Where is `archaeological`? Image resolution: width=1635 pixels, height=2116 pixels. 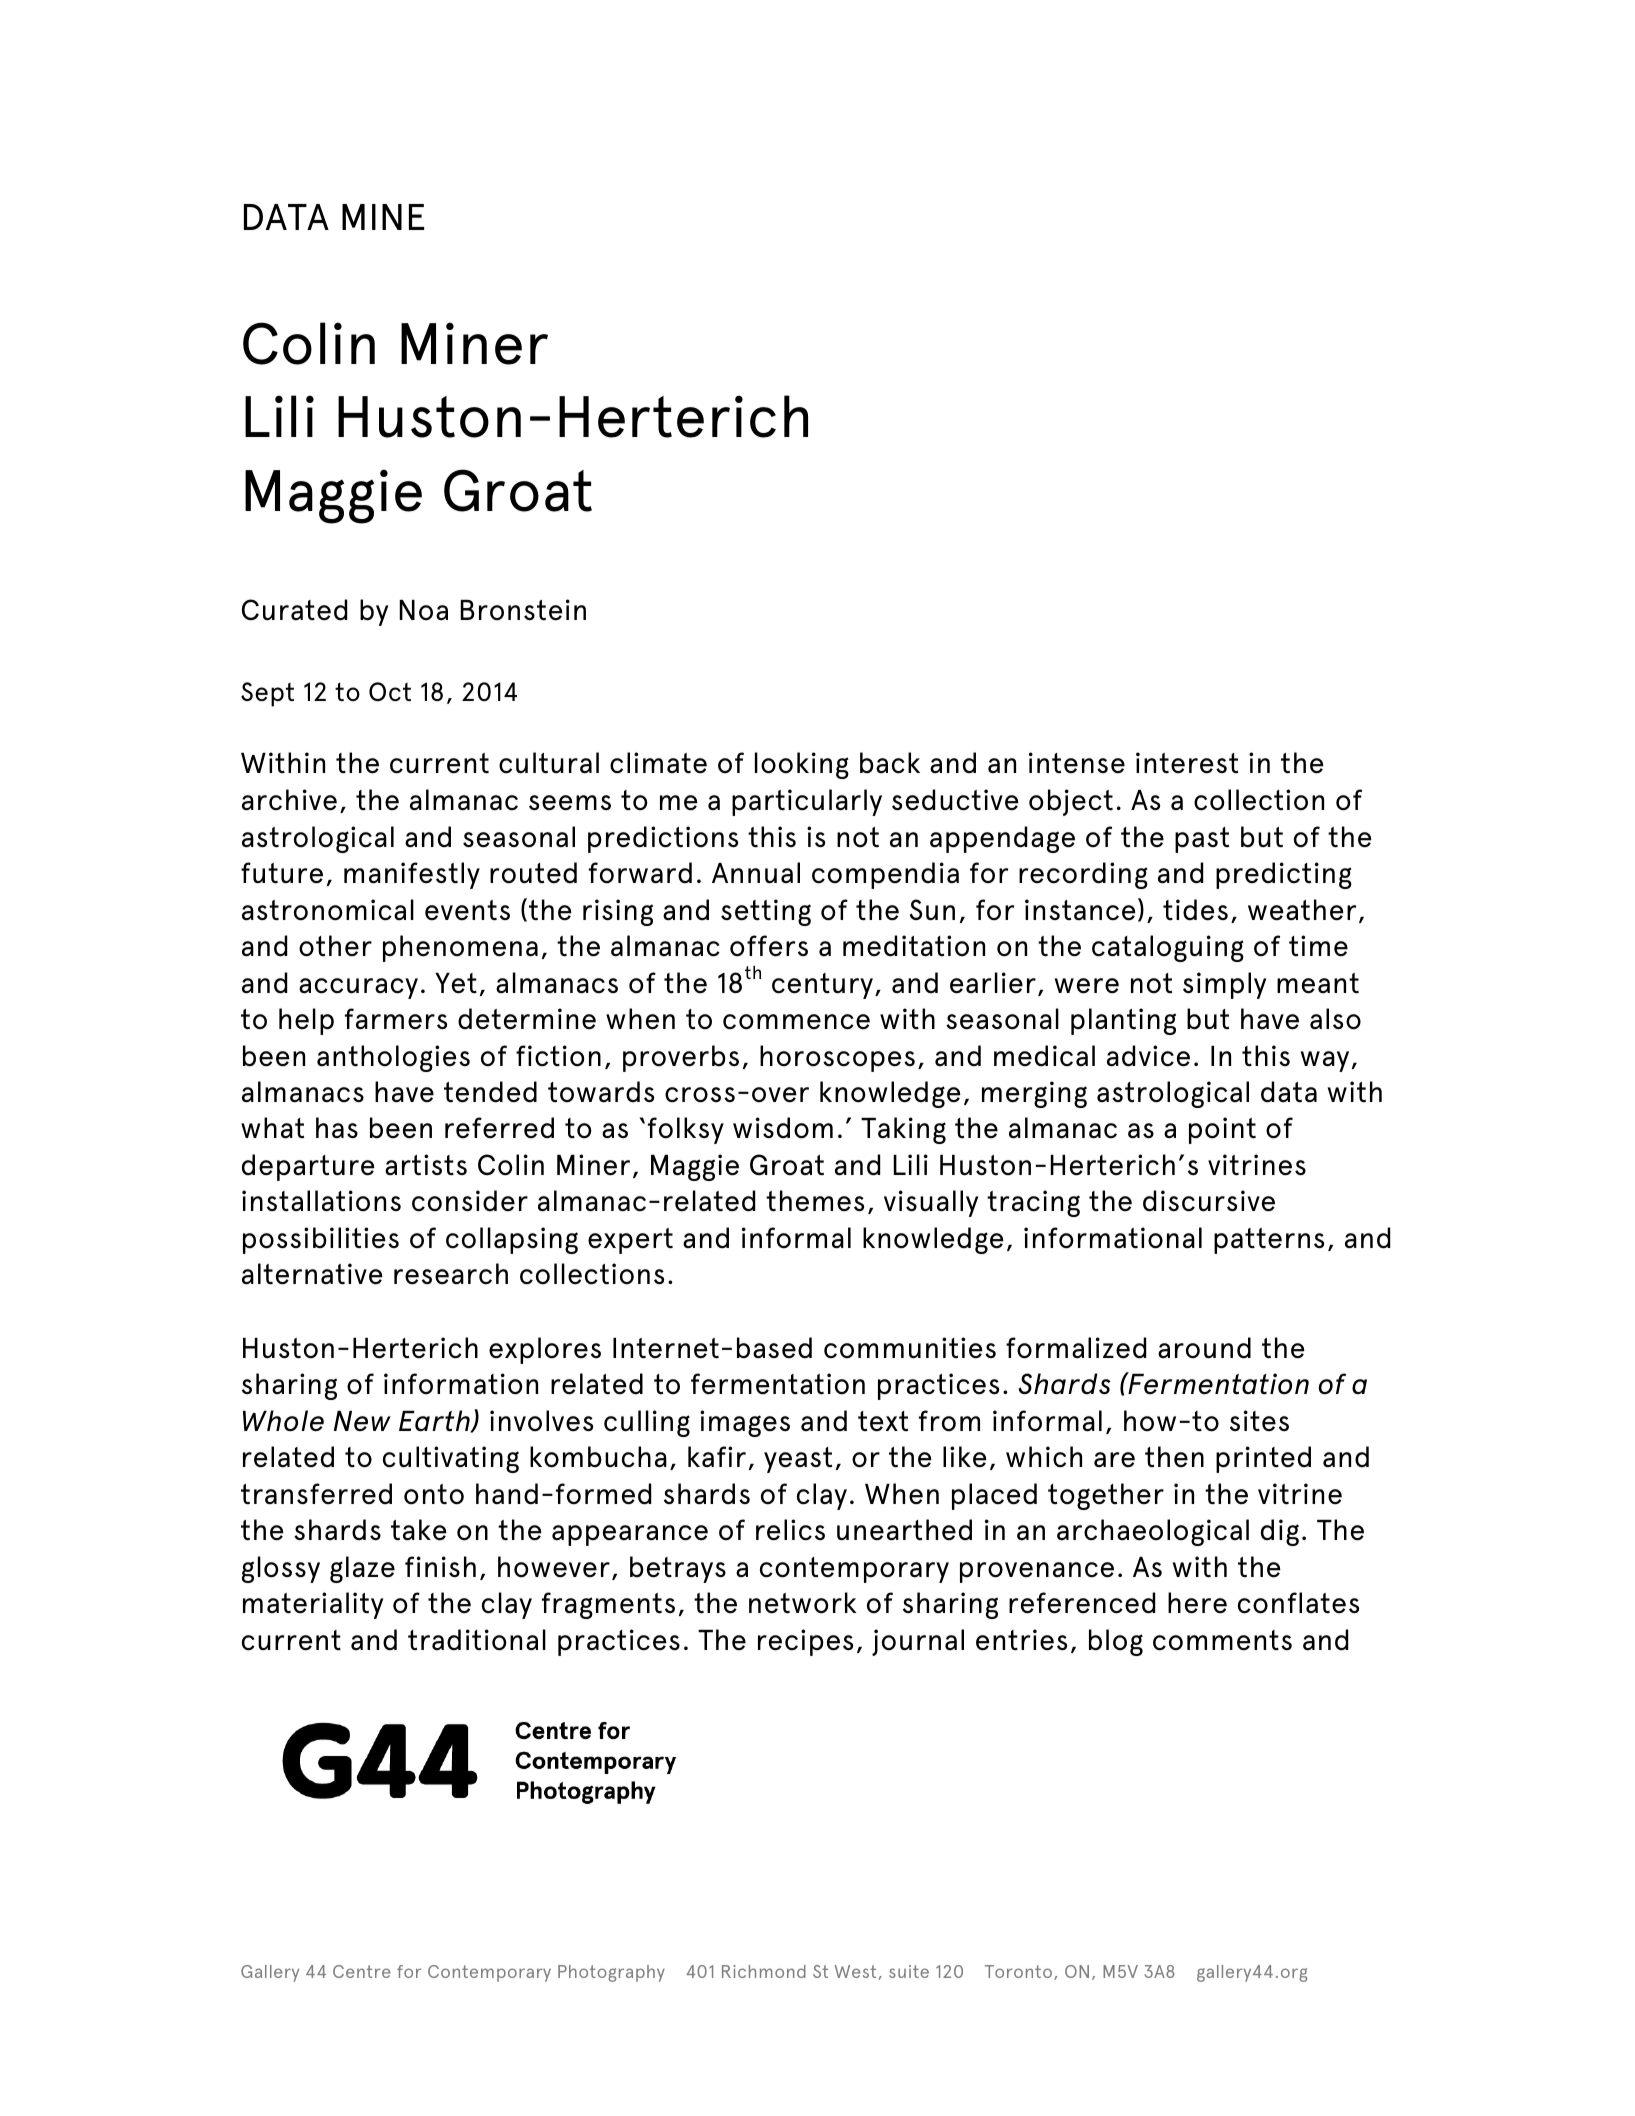
archaeological is located at coordinates (1153, 1532).
